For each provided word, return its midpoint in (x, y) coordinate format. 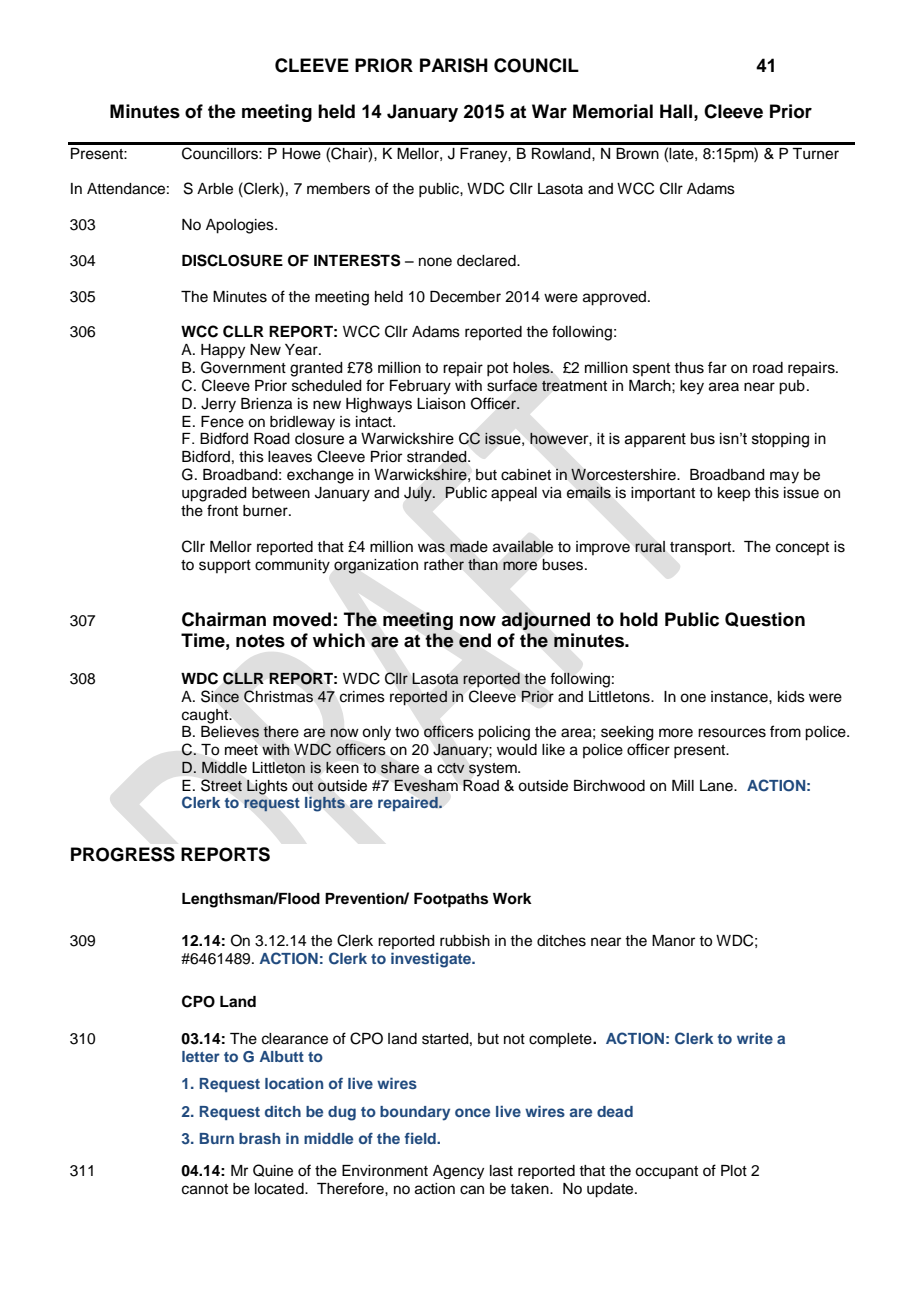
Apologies (241, 226)
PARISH (454, 65)
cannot (205, 1189)
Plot (734, 1170)
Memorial (613, 111)
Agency (458, 1172)
